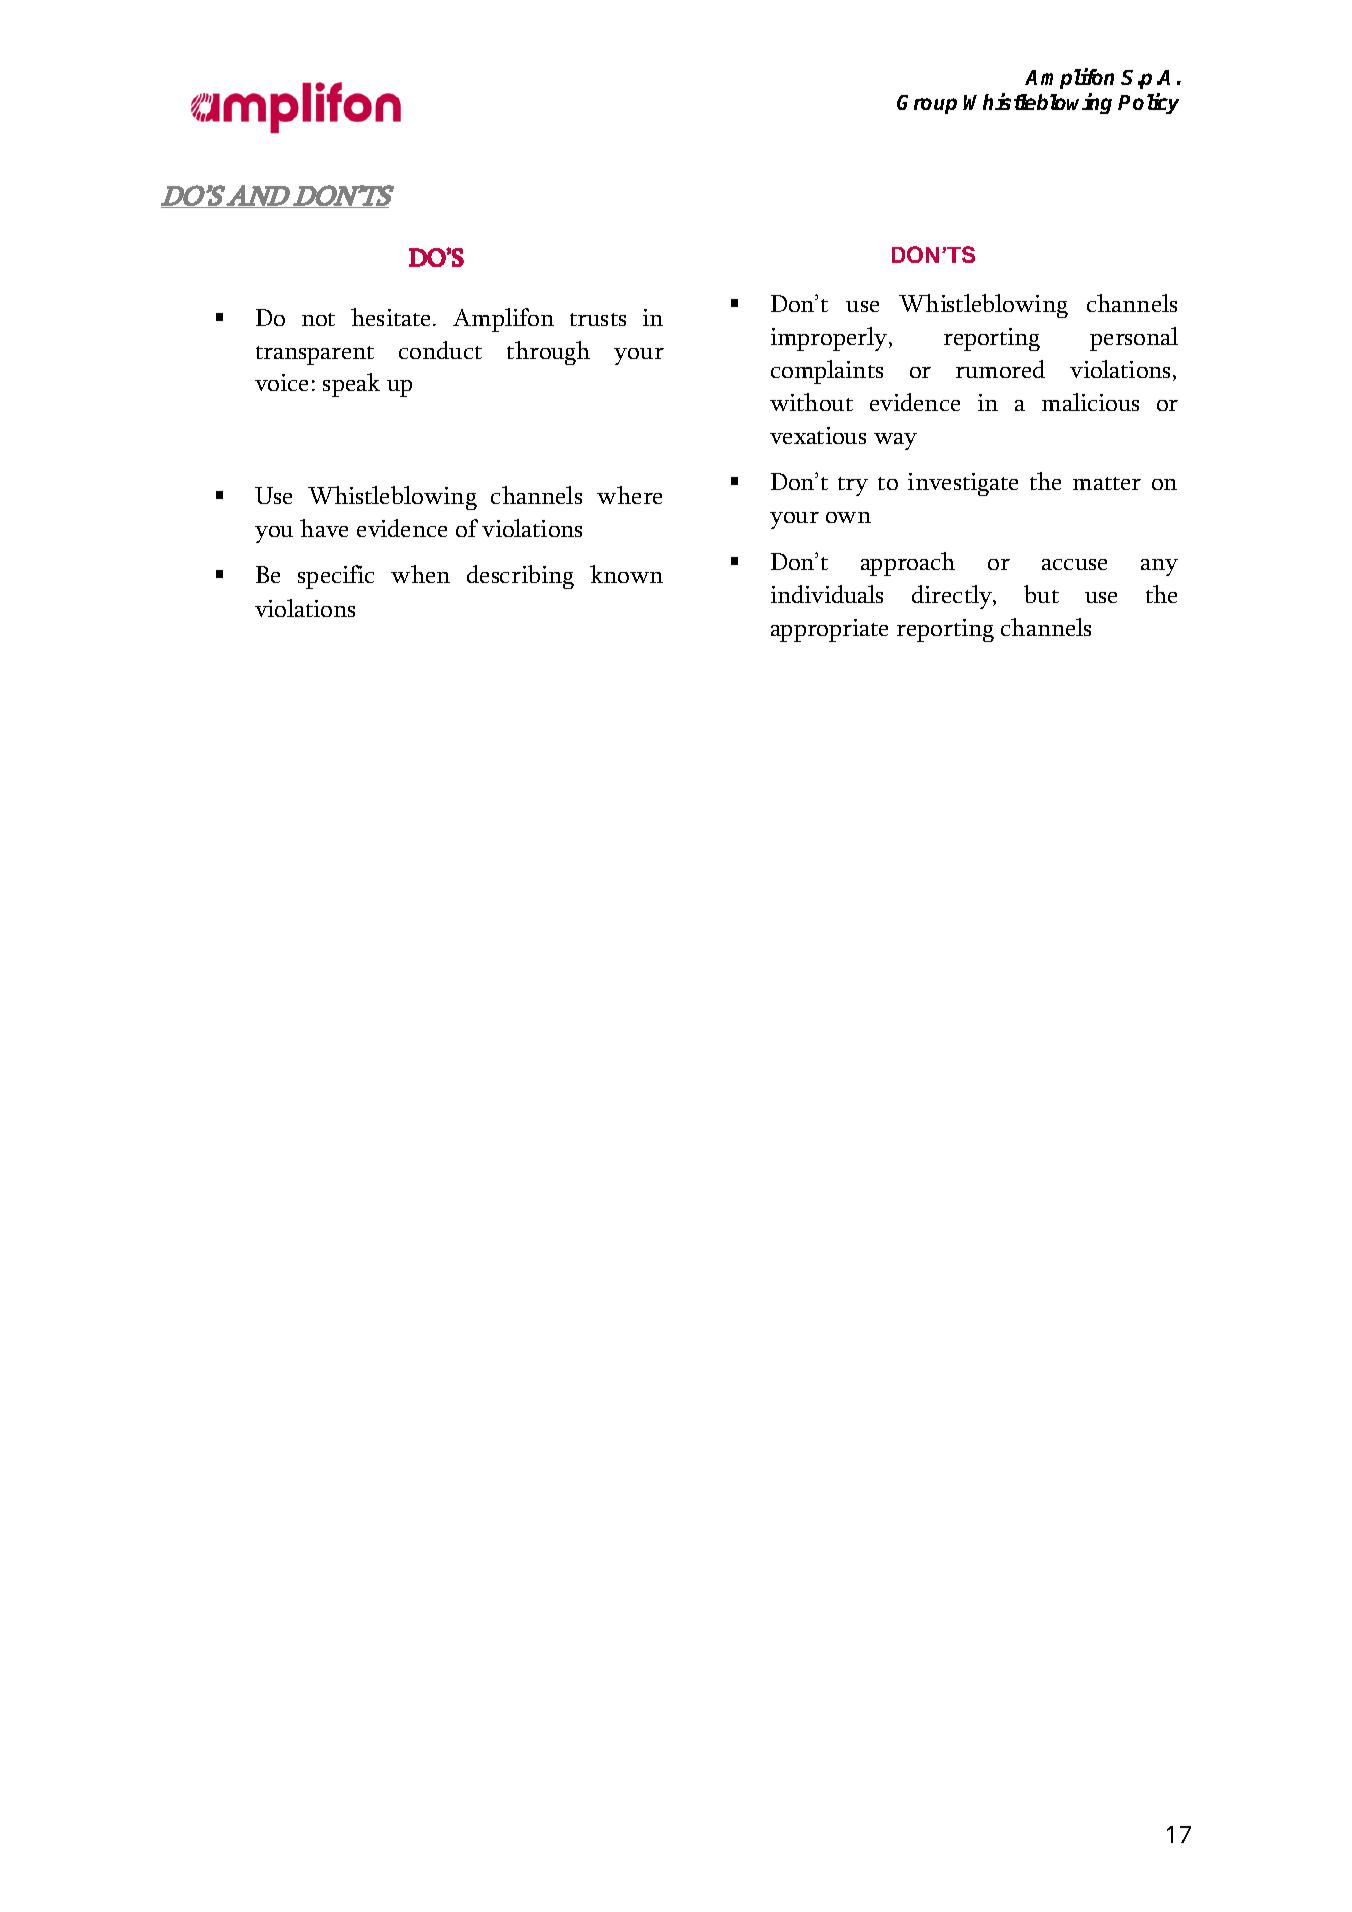 The width and height of the screenshot is (1352, 1912). Describe the element at coordinates (1134, 339) in the screenshot. I see `personal` at that location.
